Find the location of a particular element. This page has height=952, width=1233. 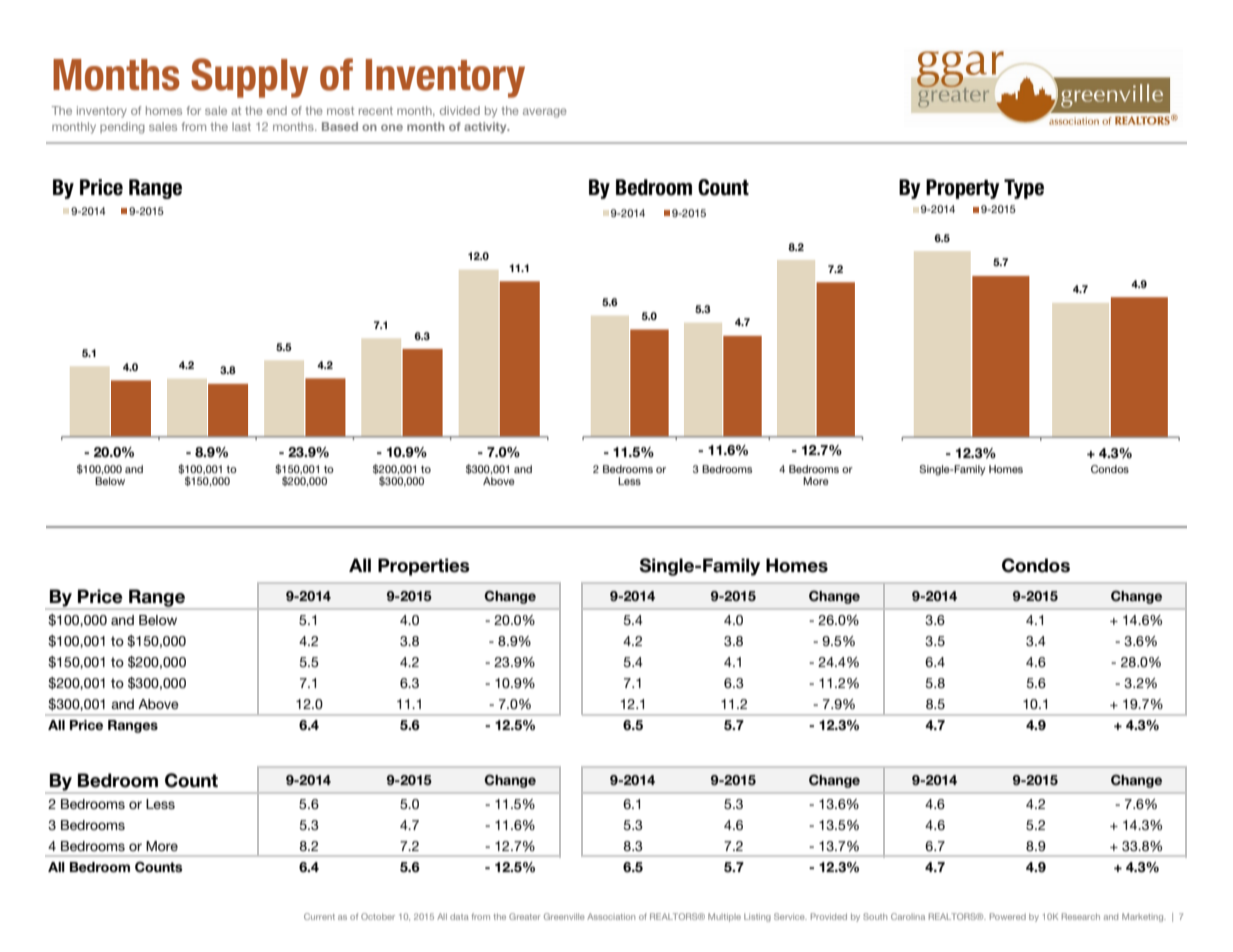

Properties is located at coordinates (424, 567).
